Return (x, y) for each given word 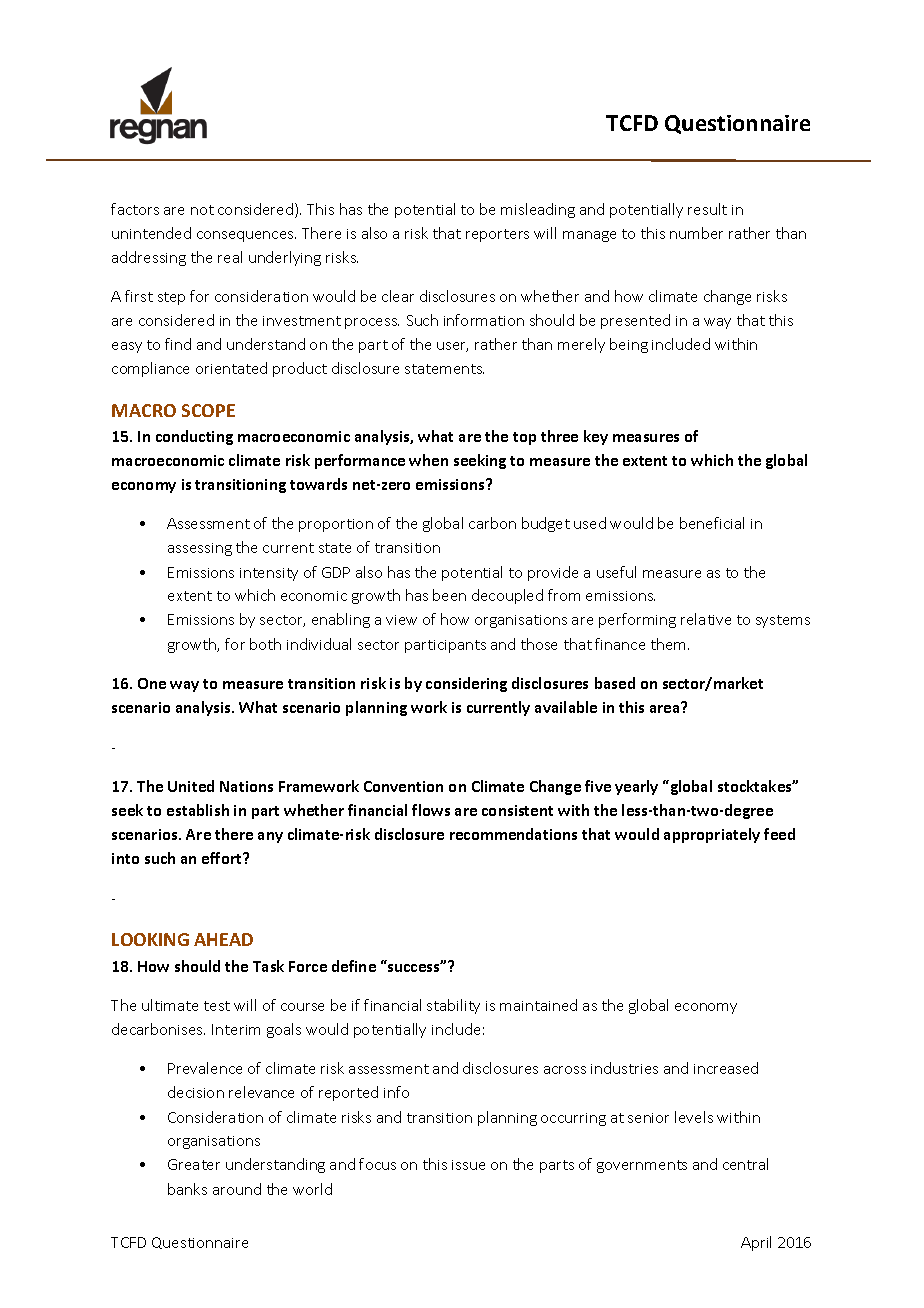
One (152, 683)
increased (726, 1068)
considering (466, 684)
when (428, 460)
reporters (497, 235)
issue (468, 1165)
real (230, 257)
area (666, 708)
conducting (194, 437)
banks (187, 1189)
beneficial (712, 523)
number (696, 233)
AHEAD (223, 939)
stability (453, 1006)
